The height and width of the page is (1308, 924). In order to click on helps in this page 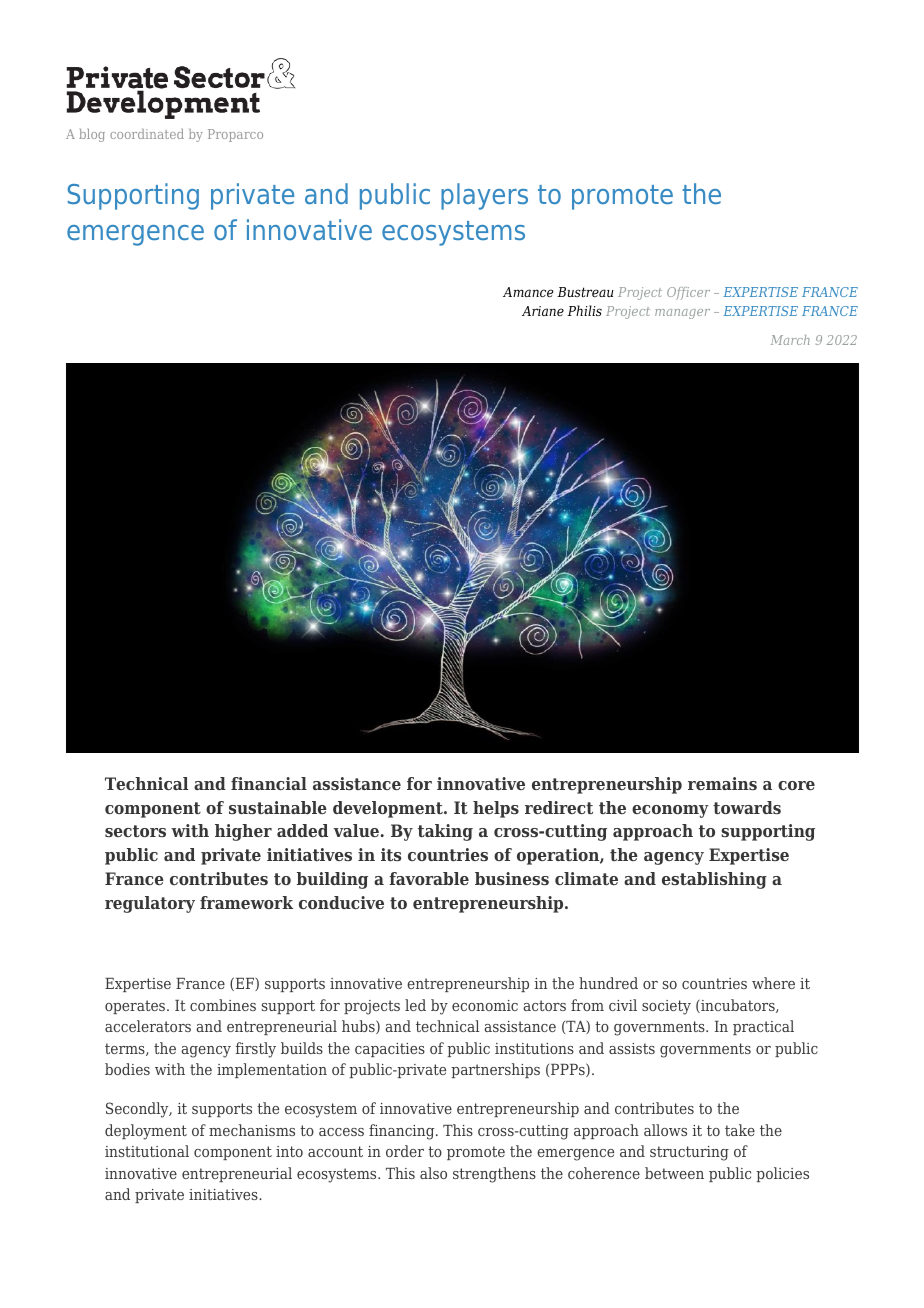, I will do `click(496, 809)`.
